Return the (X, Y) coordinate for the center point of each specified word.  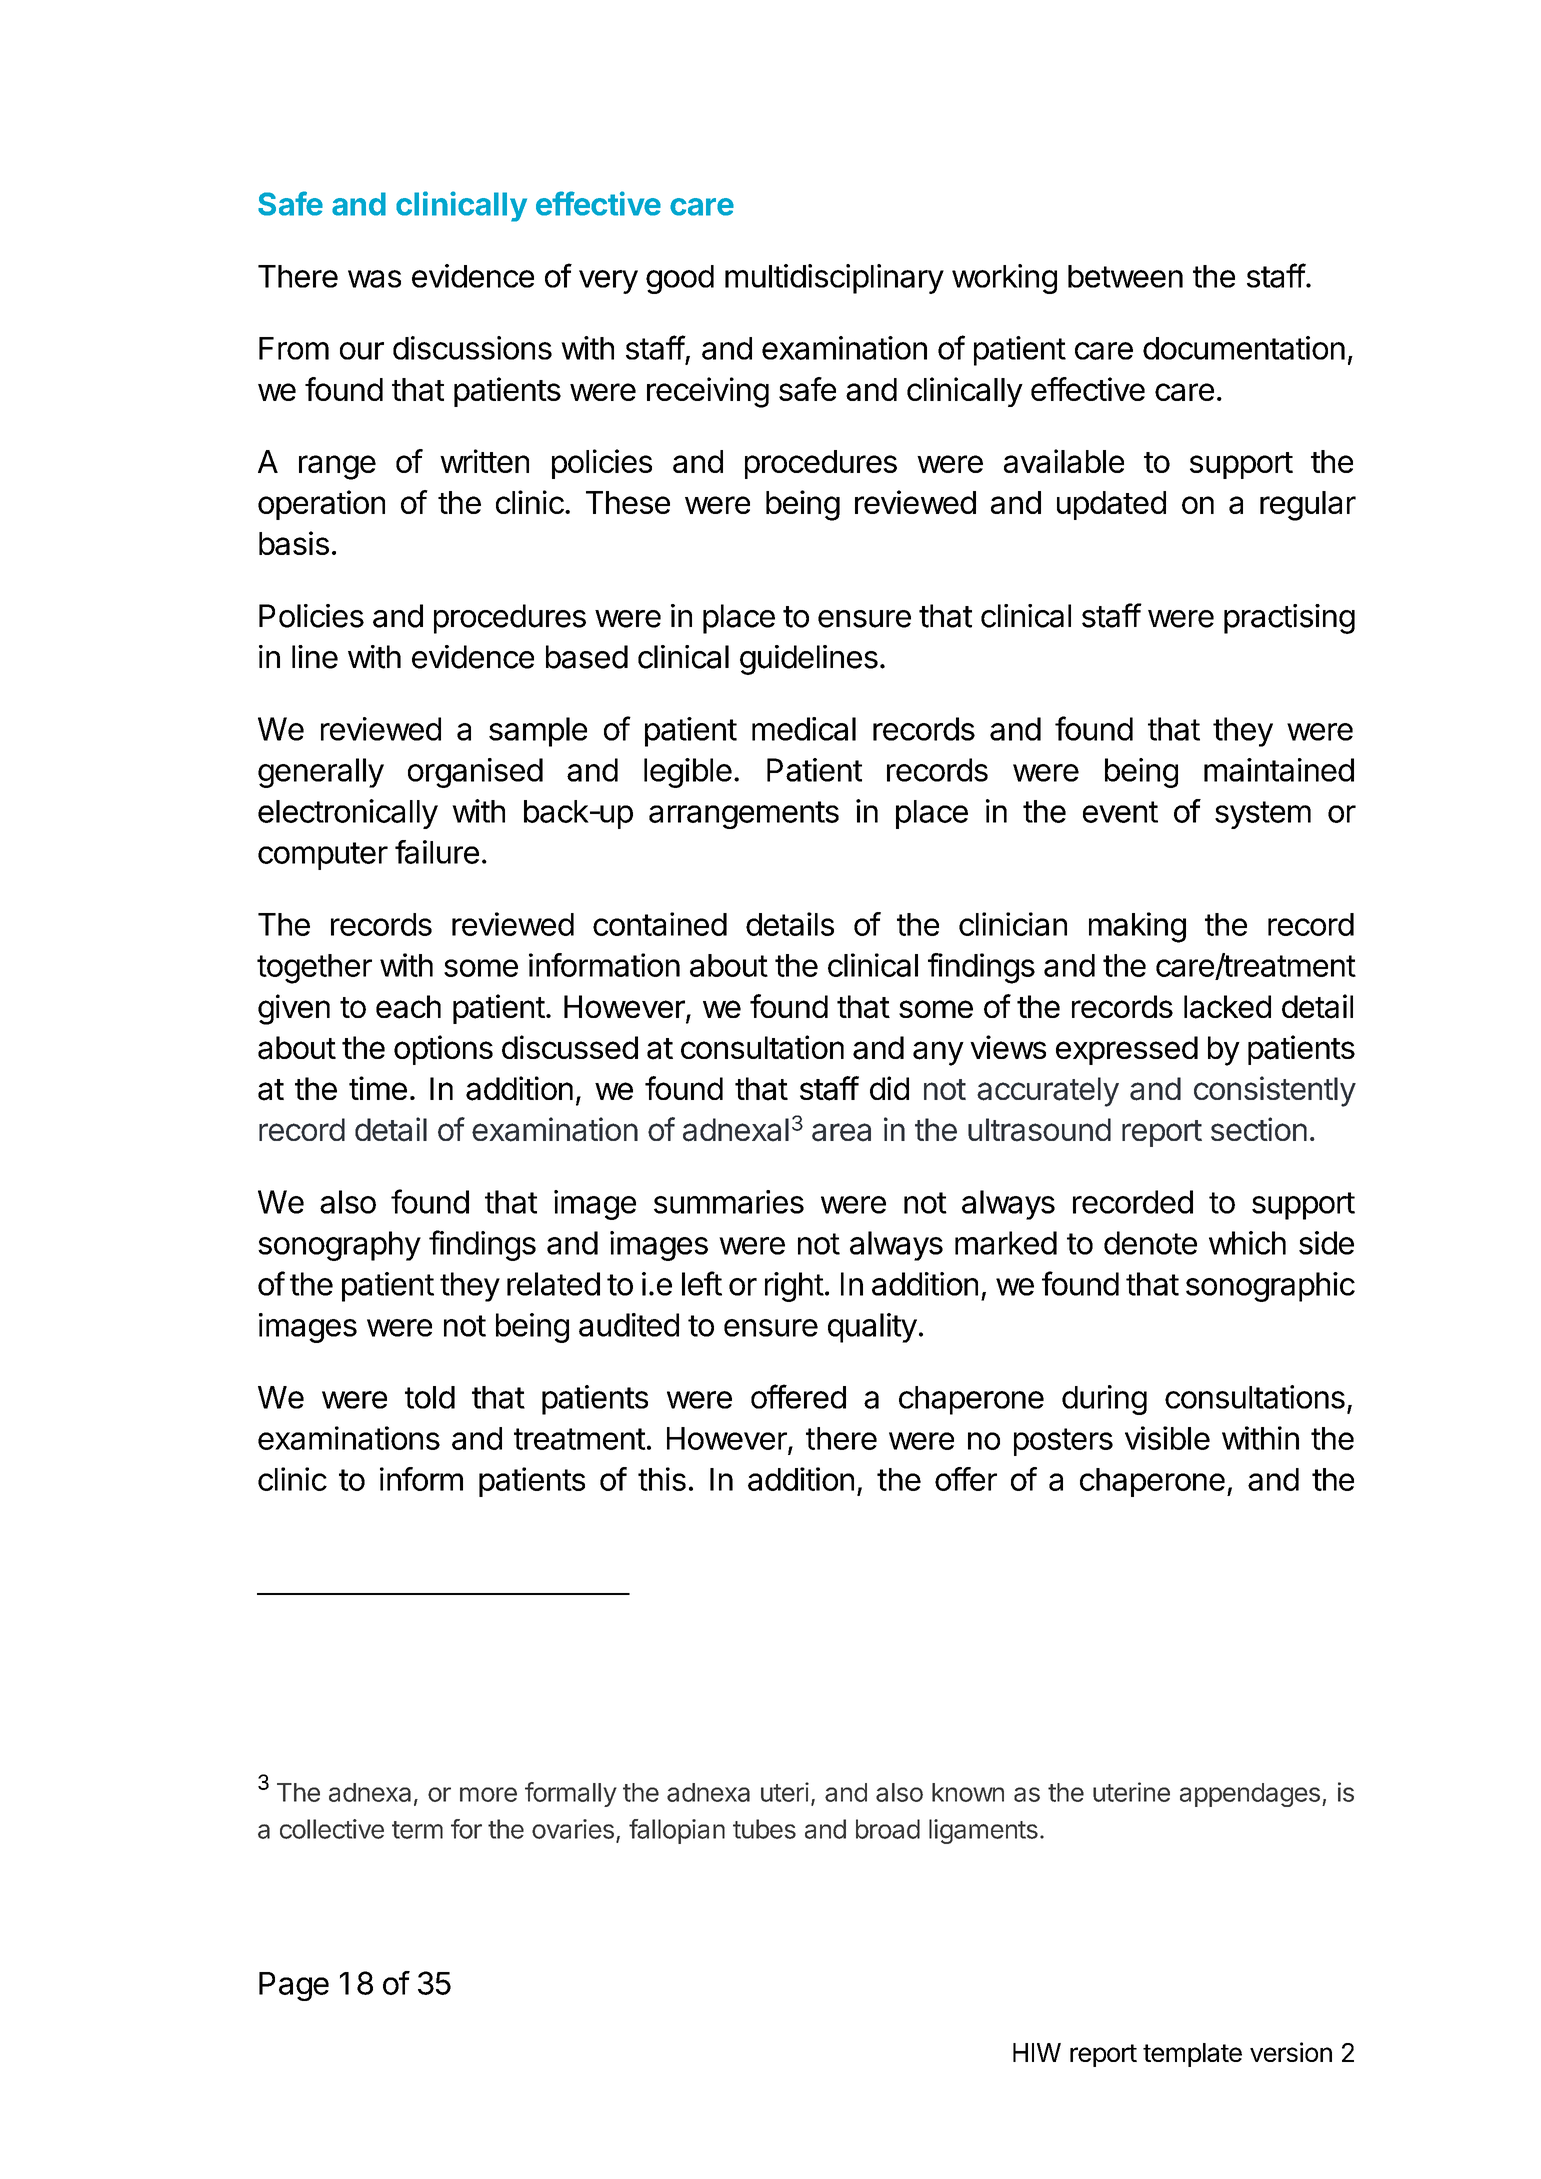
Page (294, 1986)
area (841, 1132)
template (1192, 2055)
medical (804, 729)
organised (475, 773)
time (378, 1088)
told (430, 1397)
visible (1167, 1438)
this (662, 1479)
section (1259, 1129)
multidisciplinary (834, 279)
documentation (1244, 348)
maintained (1279, 770)
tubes (764, 1829)
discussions (472, 348)
